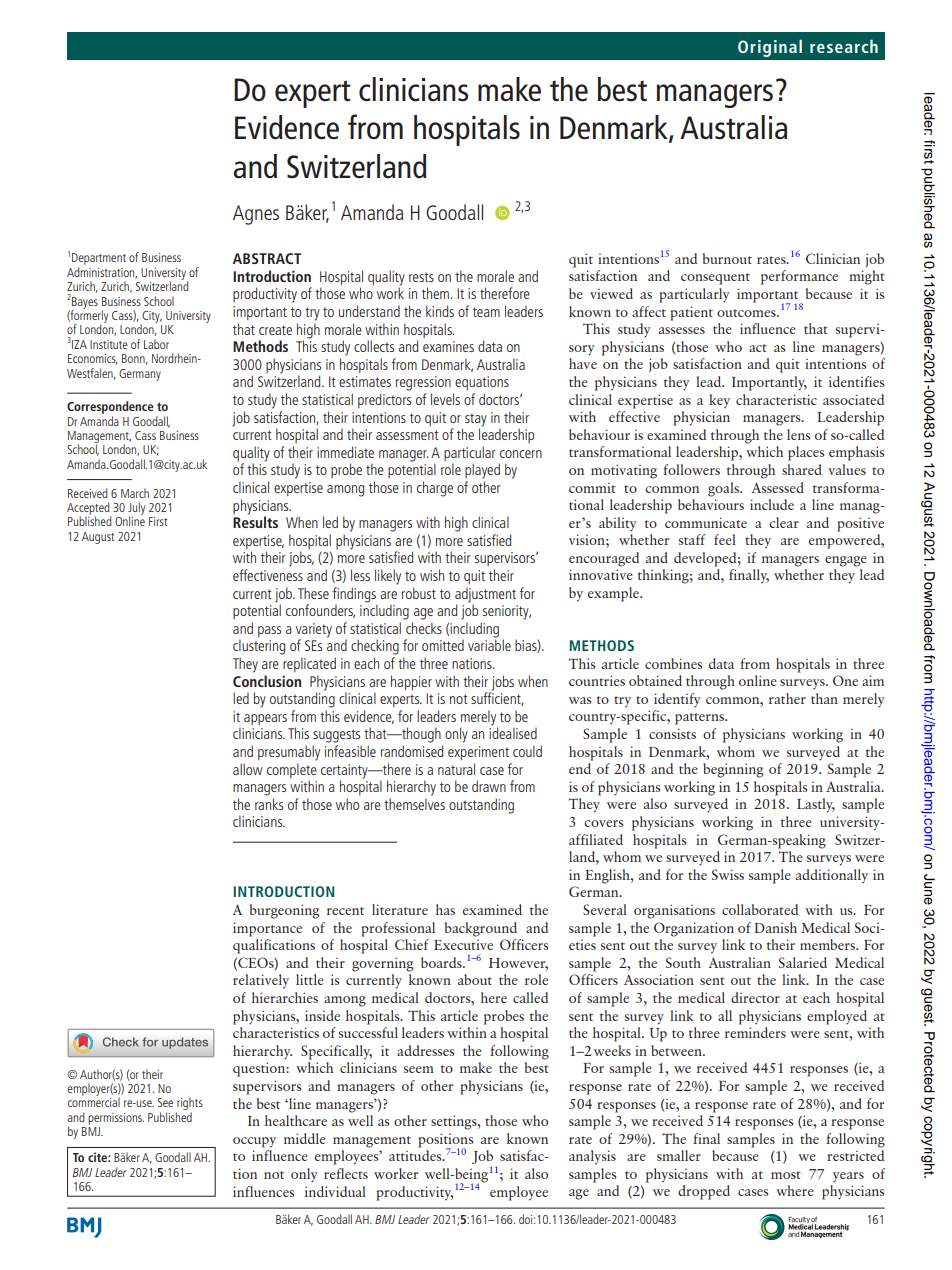 The image size is (952, 1270). I want to click on Agnes, so click(256, 215).
